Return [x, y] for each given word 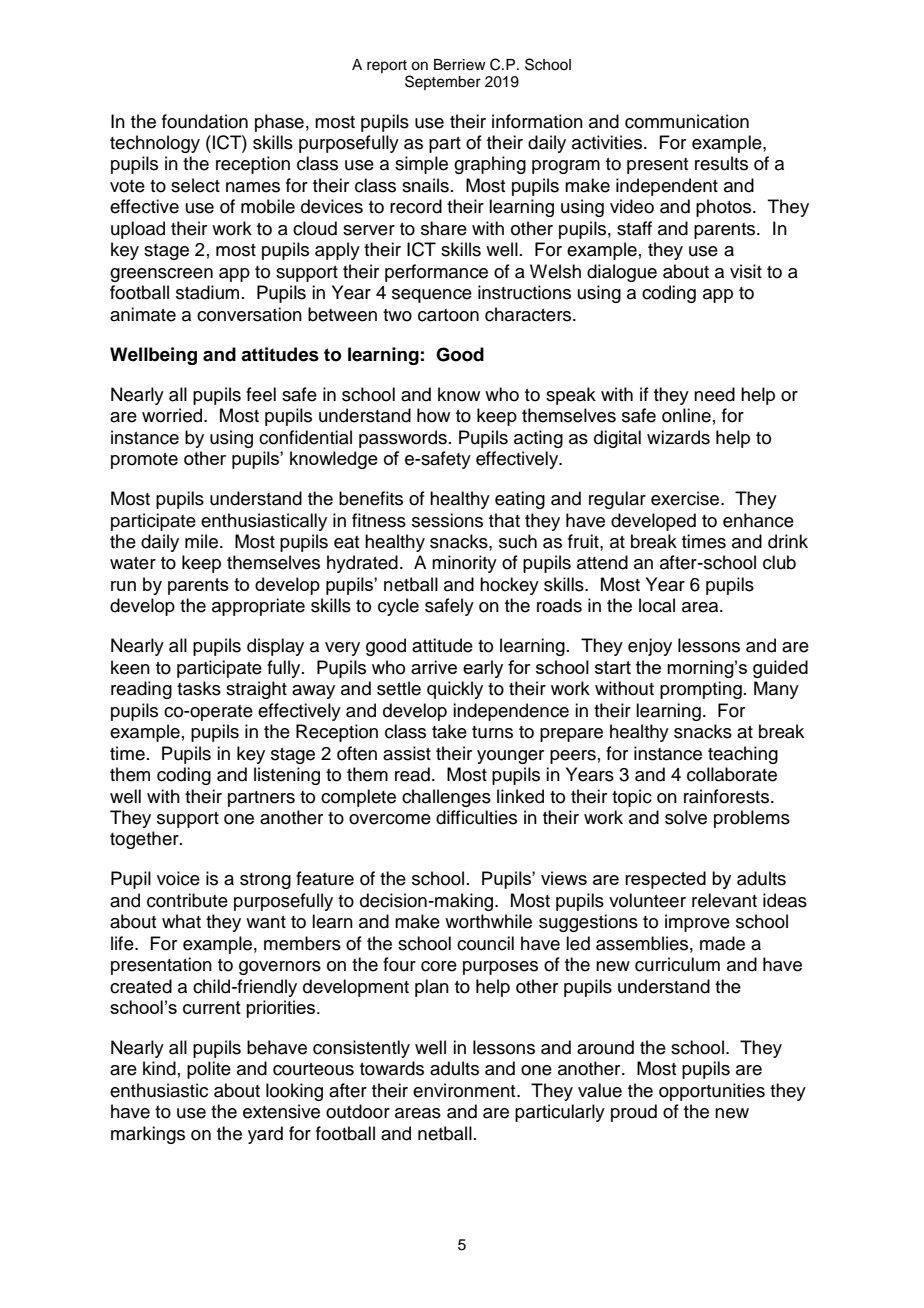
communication [687, 121]
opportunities [712, 1092]
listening [287, 776]
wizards [678, 437]
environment [465, 1090]
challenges [446, 798]
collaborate [732, 774]
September [443, 82]
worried [172, 415]
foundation [205, 121]
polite [209, 1070]
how [433, 415]
